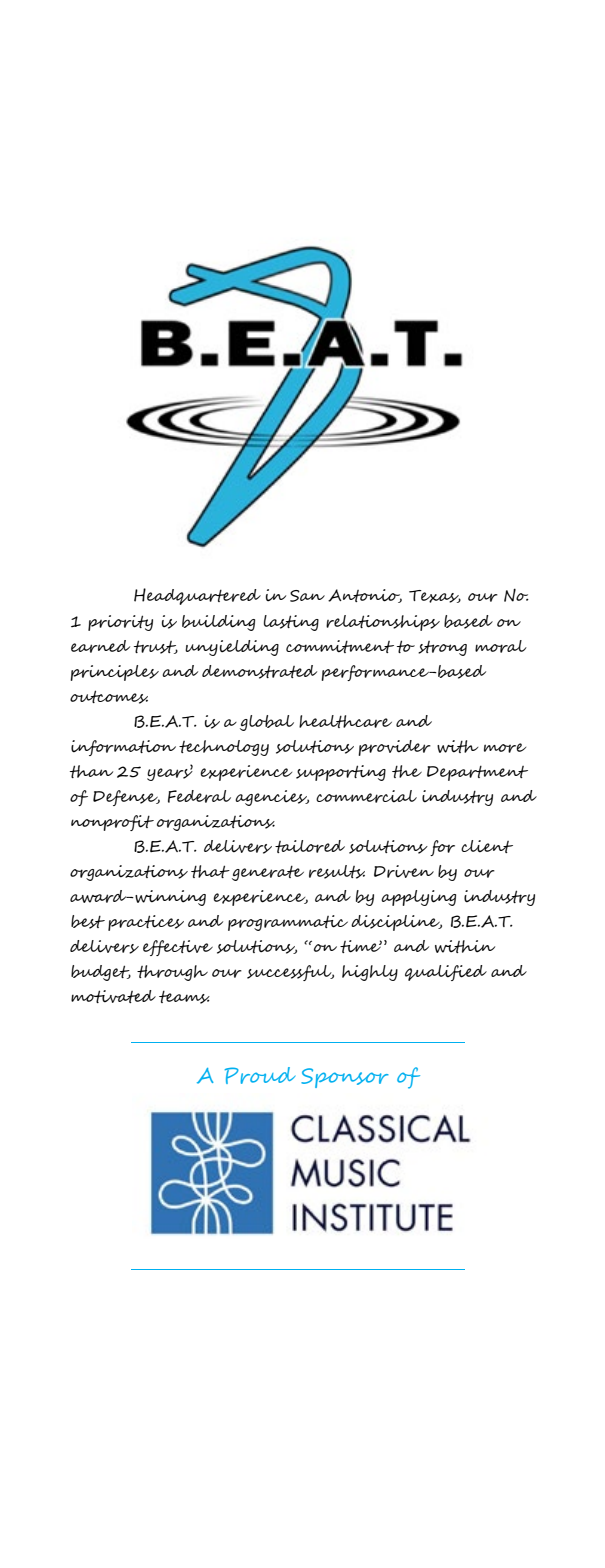 The image size is (605, 1568). I want to click on priority, so click(120, 623).
